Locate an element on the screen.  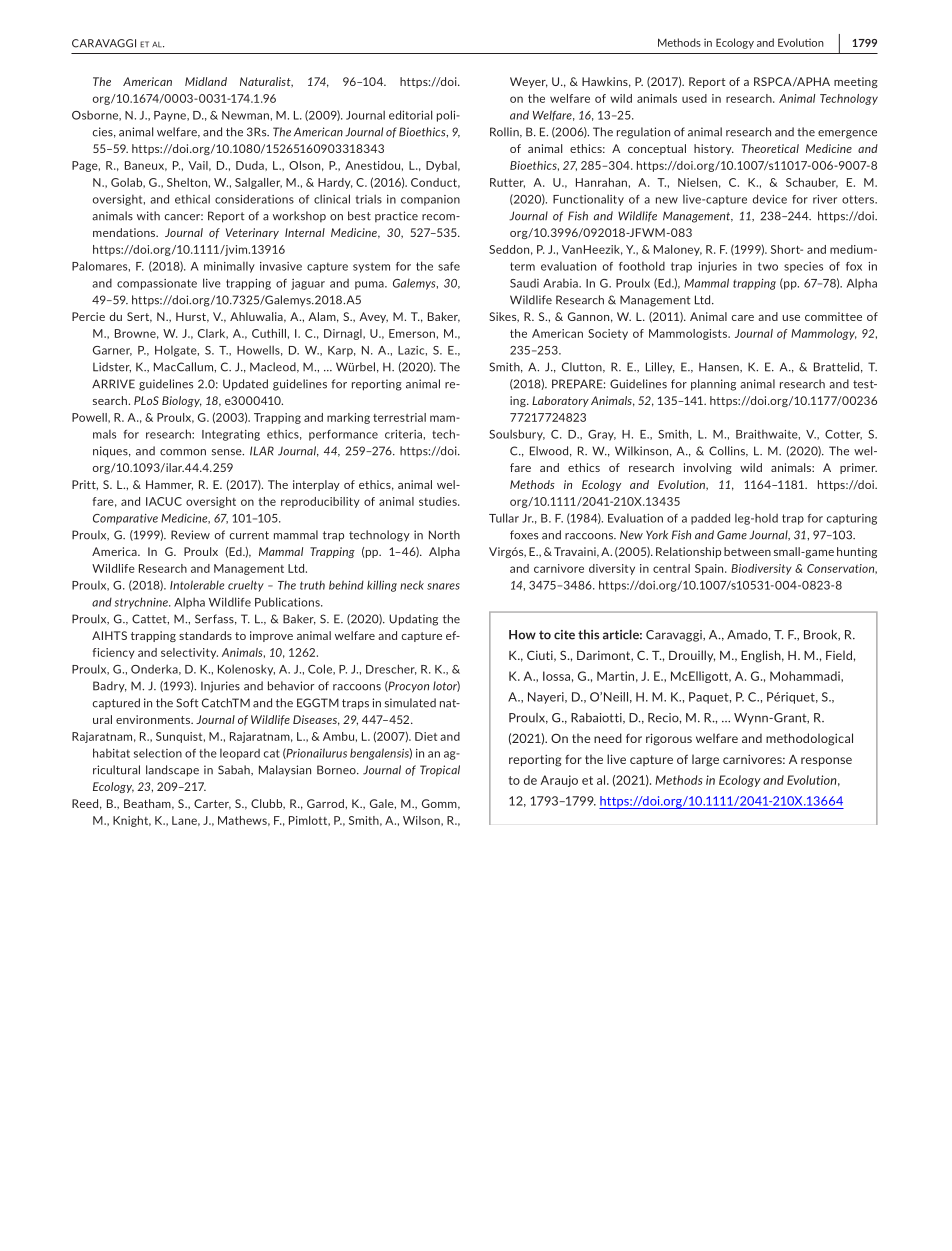
Wilson is located at coordinates (422, 820).
